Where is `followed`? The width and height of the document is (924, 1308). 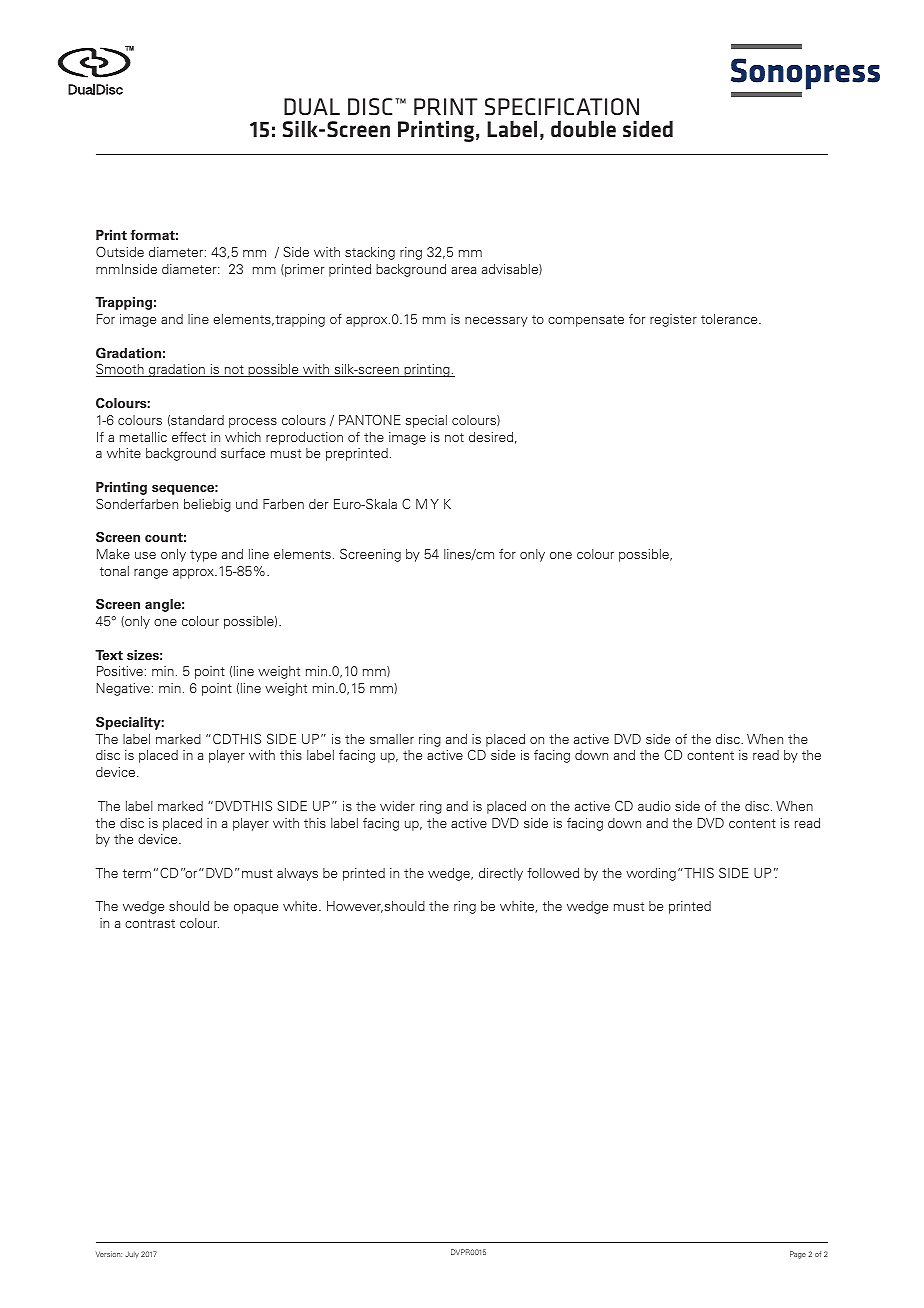
followed is located at coordinates (553, 873).
